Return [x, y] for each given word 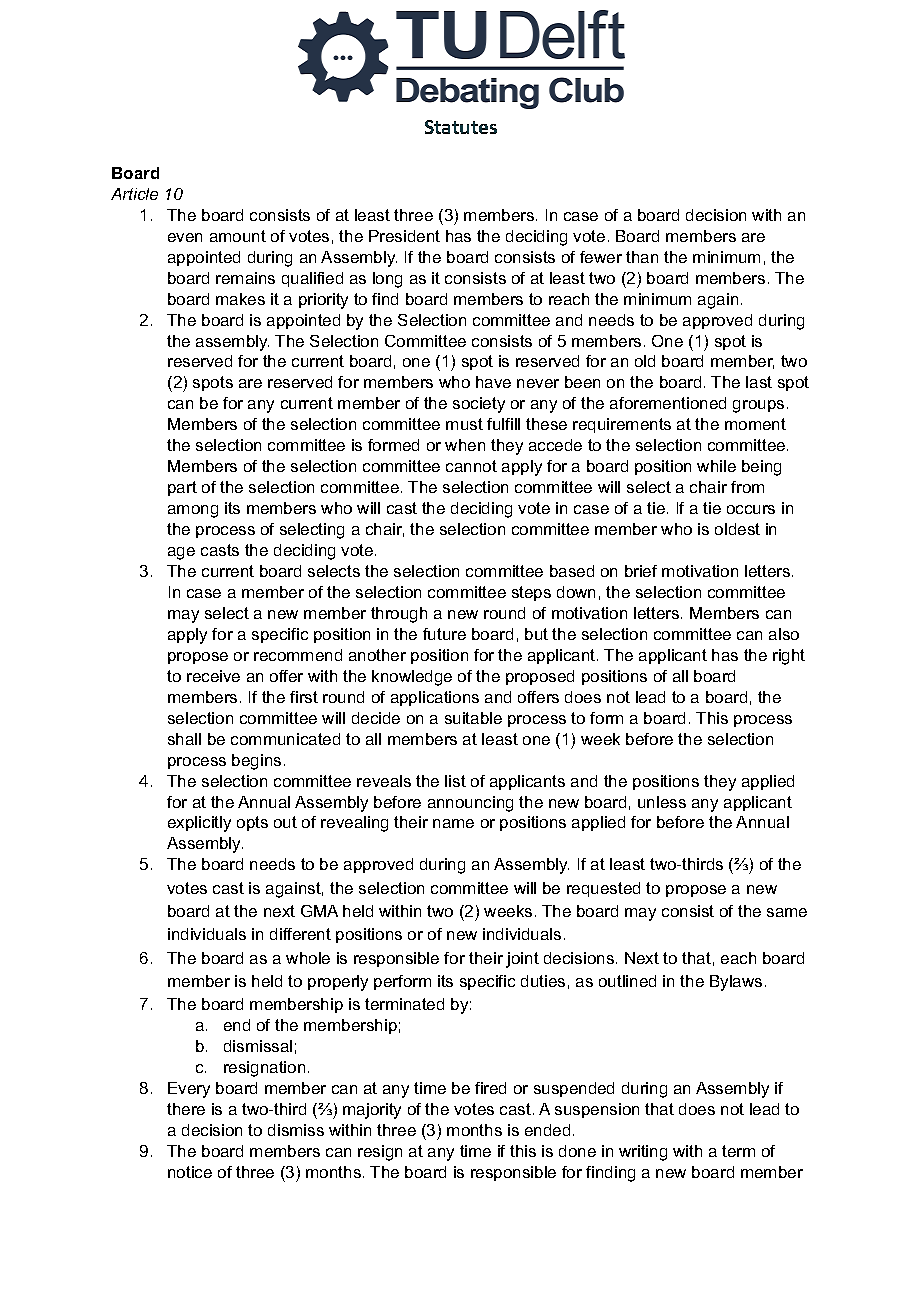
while [716, 466]
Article [134, 194]
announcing [470, 804]
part [182, 488]
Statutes [461, 127]
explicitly [199, 824]
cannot [471, 466]
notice [190, 1172]
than [642, 257]
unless [662, 802]
